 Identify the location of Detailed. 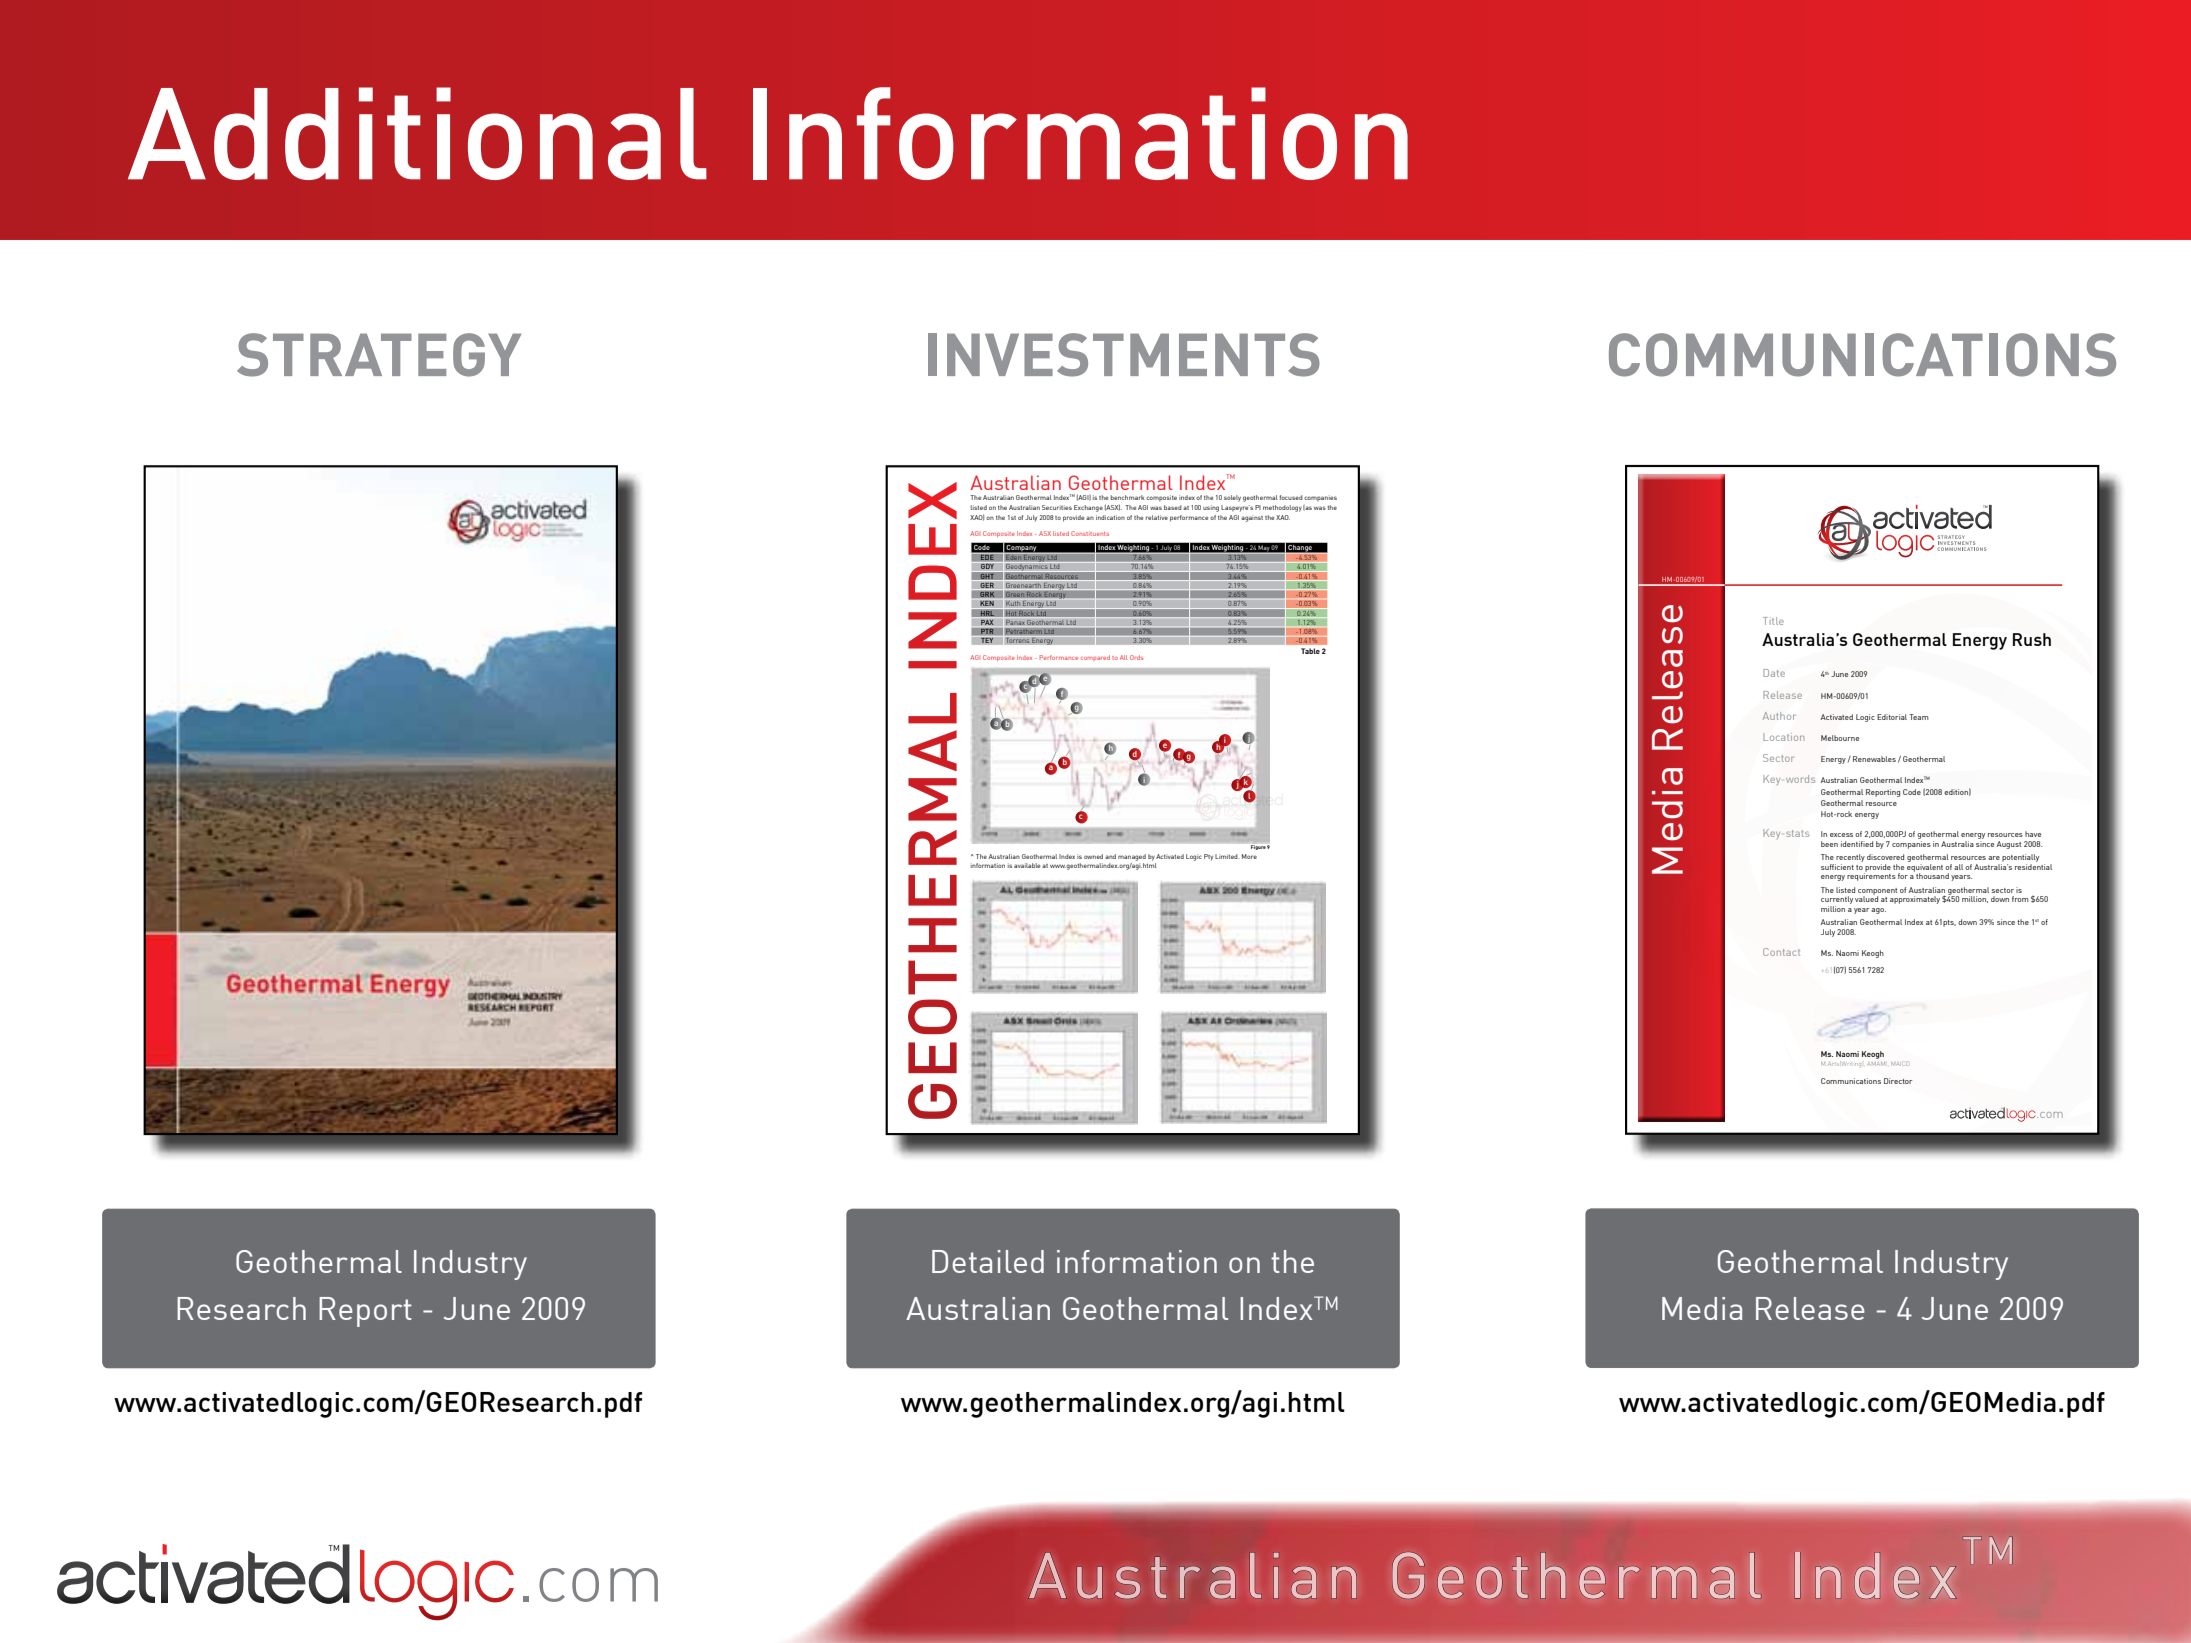
(988, 1261).
